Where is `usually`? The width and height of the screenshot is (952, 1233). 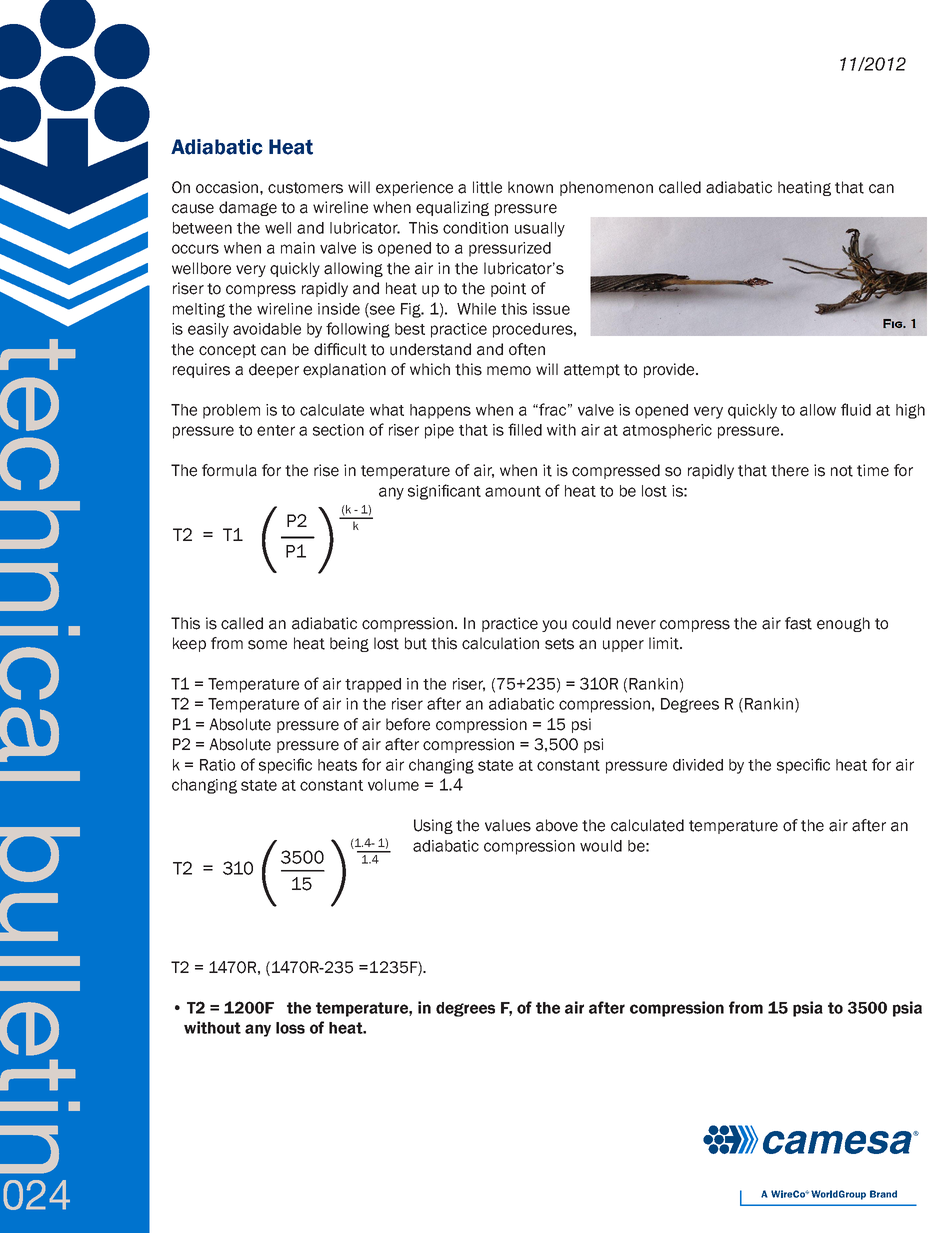 usually is located at coordinates (540, 229).
